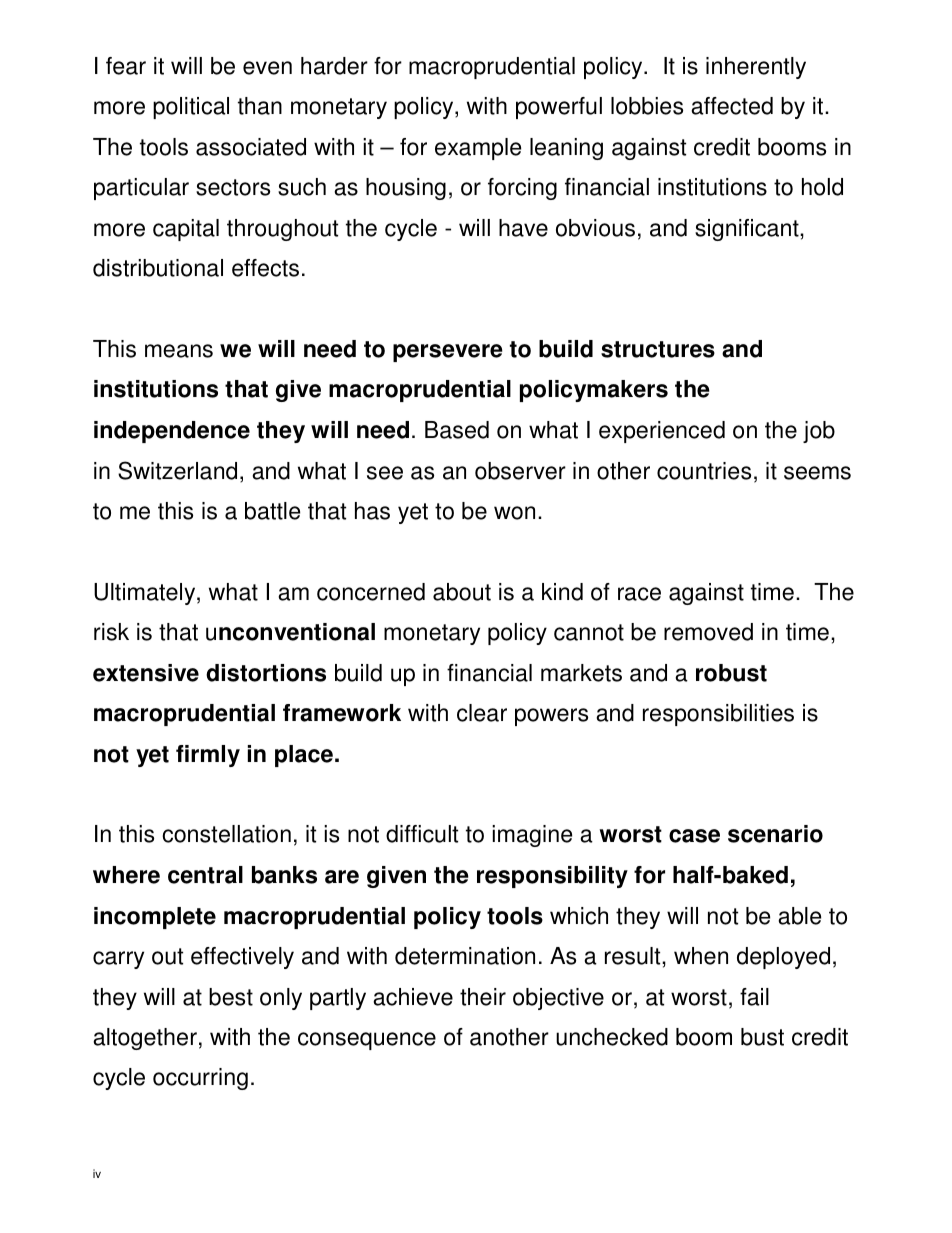 The image size is (952, 1233). I want to click on independence, so click(172, 432).
